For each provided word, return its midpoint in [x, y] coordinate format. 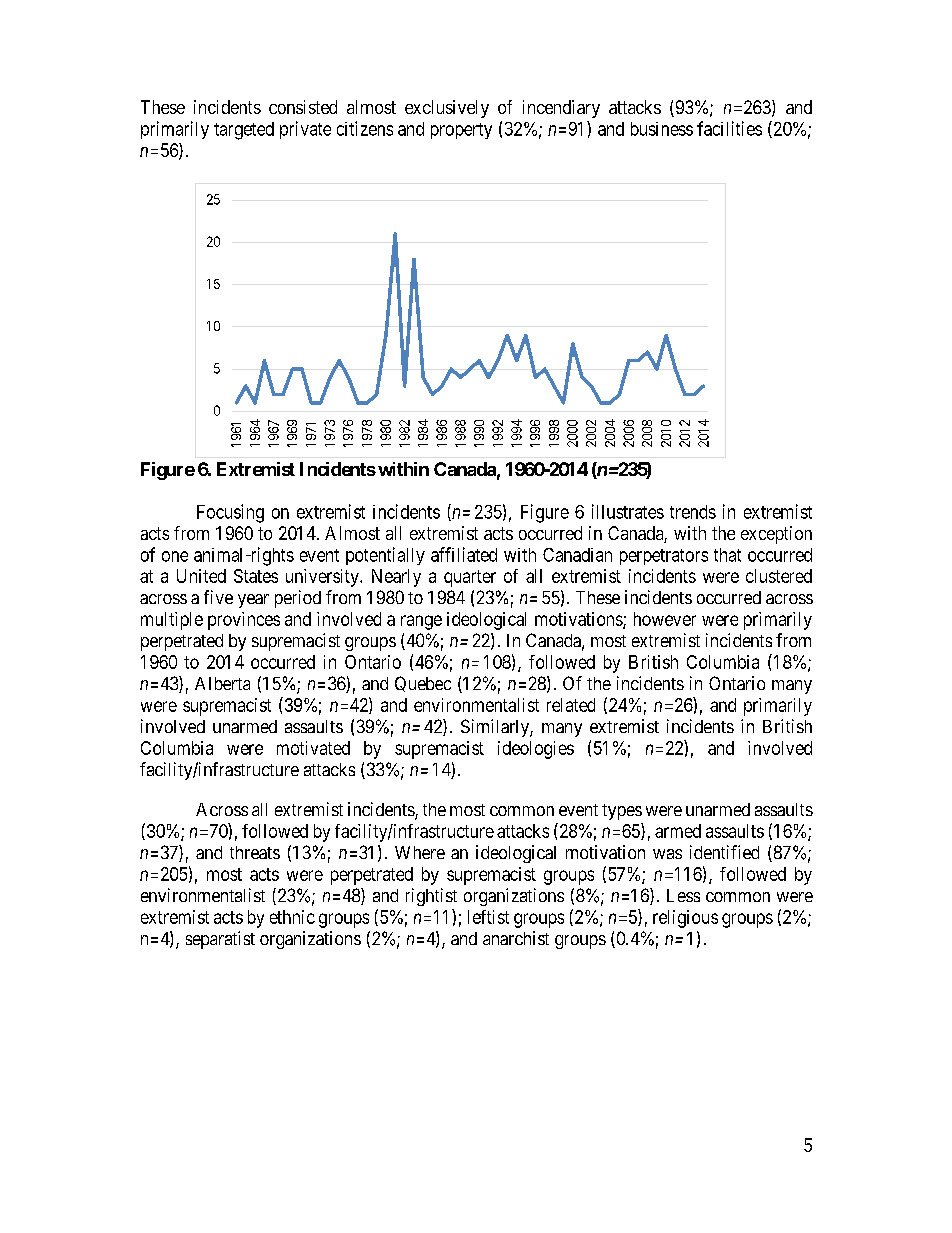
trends [693, 512]
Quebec [423, 684]
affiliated [464, 554]
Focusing [230, 513]
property [461, 131]
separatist [220, 940]
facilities [729, 128]
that [727, 555]
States [256, 576]
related [571, 705]
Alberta [222, 683]
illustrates [628, 511]
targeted [244, 131]
